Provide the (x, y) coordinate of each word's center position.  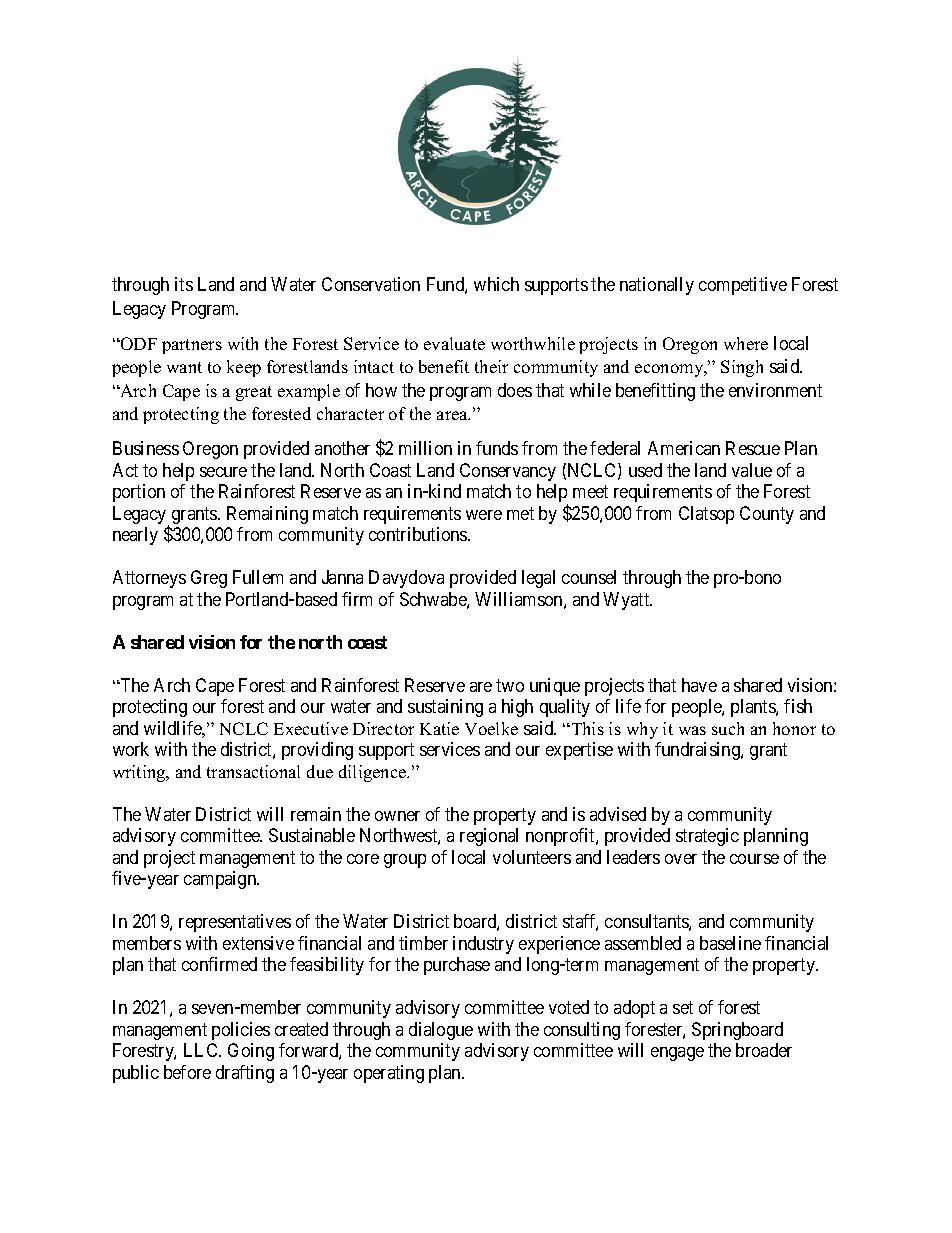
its (184, 284)
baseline (730, 943)
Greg (209, 579)
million (425, 448)
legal (538, 579)
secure (223, 472)
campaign (221, 880)
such (728, 728)
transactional (253, 771)
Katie (439, 728)
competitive (743, 286)
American (684, 448)
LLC (202, 1050)
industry (483, 945)
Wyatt (627, 601)
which (496, 284)
